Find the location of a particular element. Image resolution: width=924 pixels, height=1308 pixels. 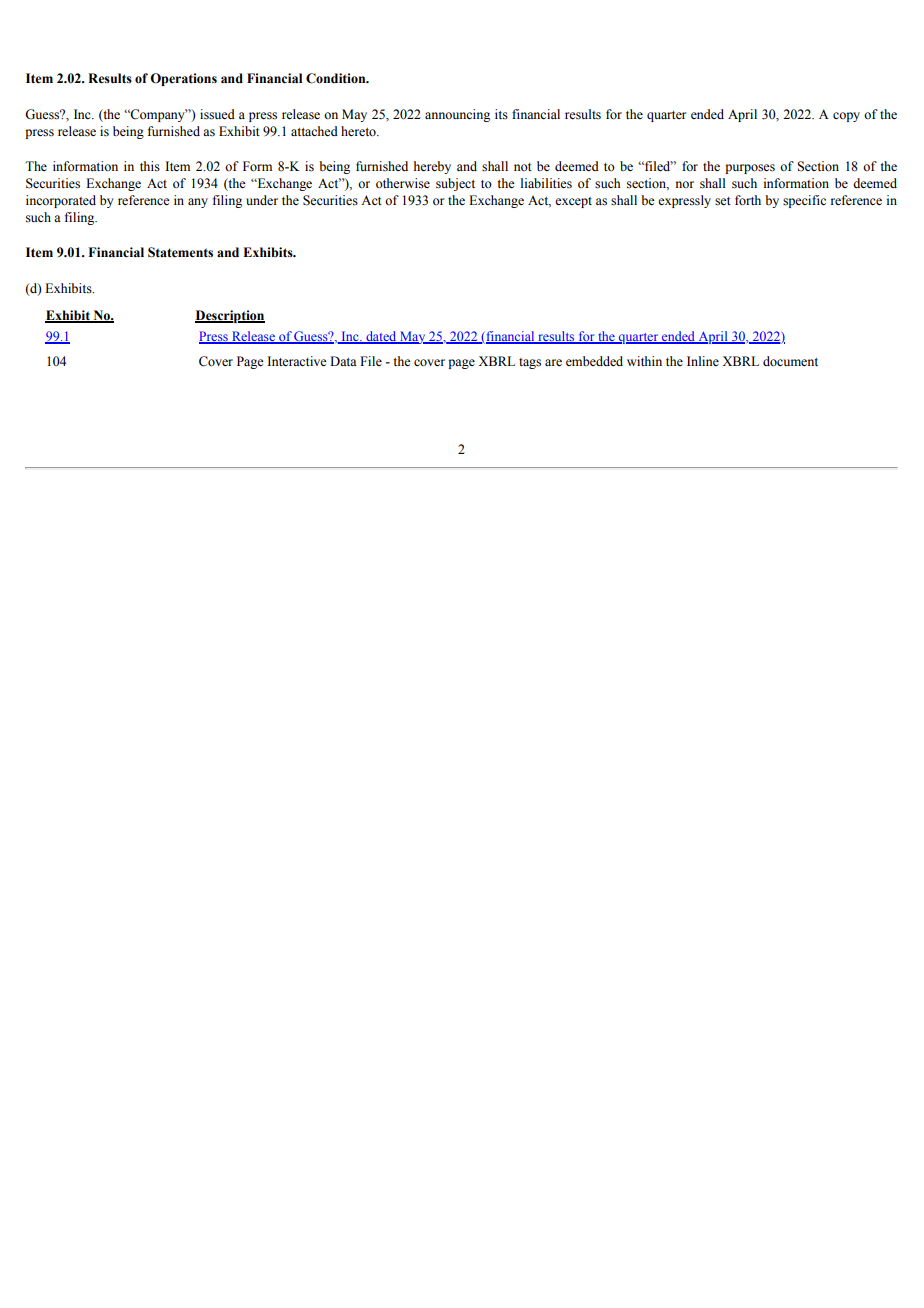

Condition is located at coordinates (337, 78).
